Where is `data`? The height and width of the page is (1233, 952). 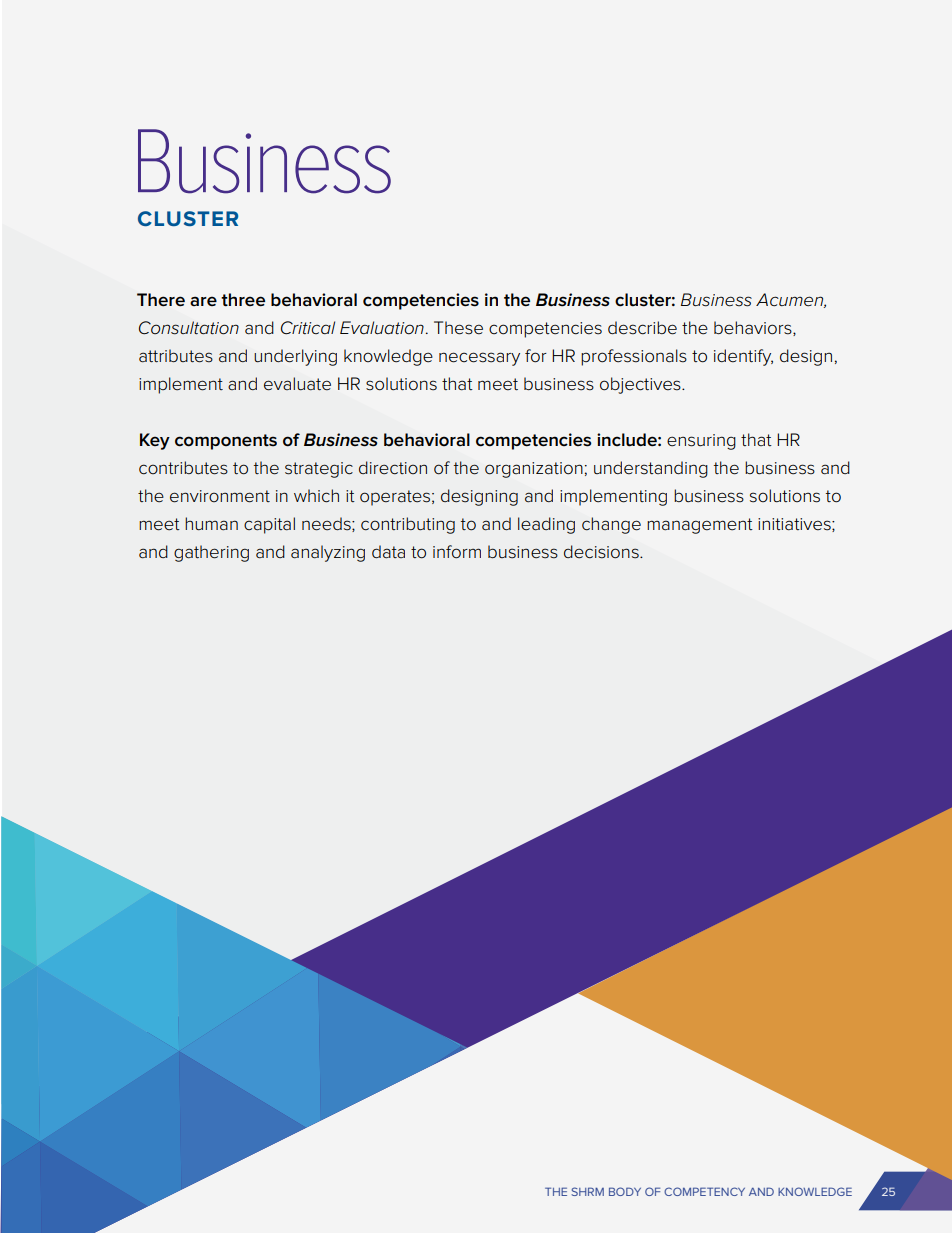 data is located at coordinates (388, 552).
